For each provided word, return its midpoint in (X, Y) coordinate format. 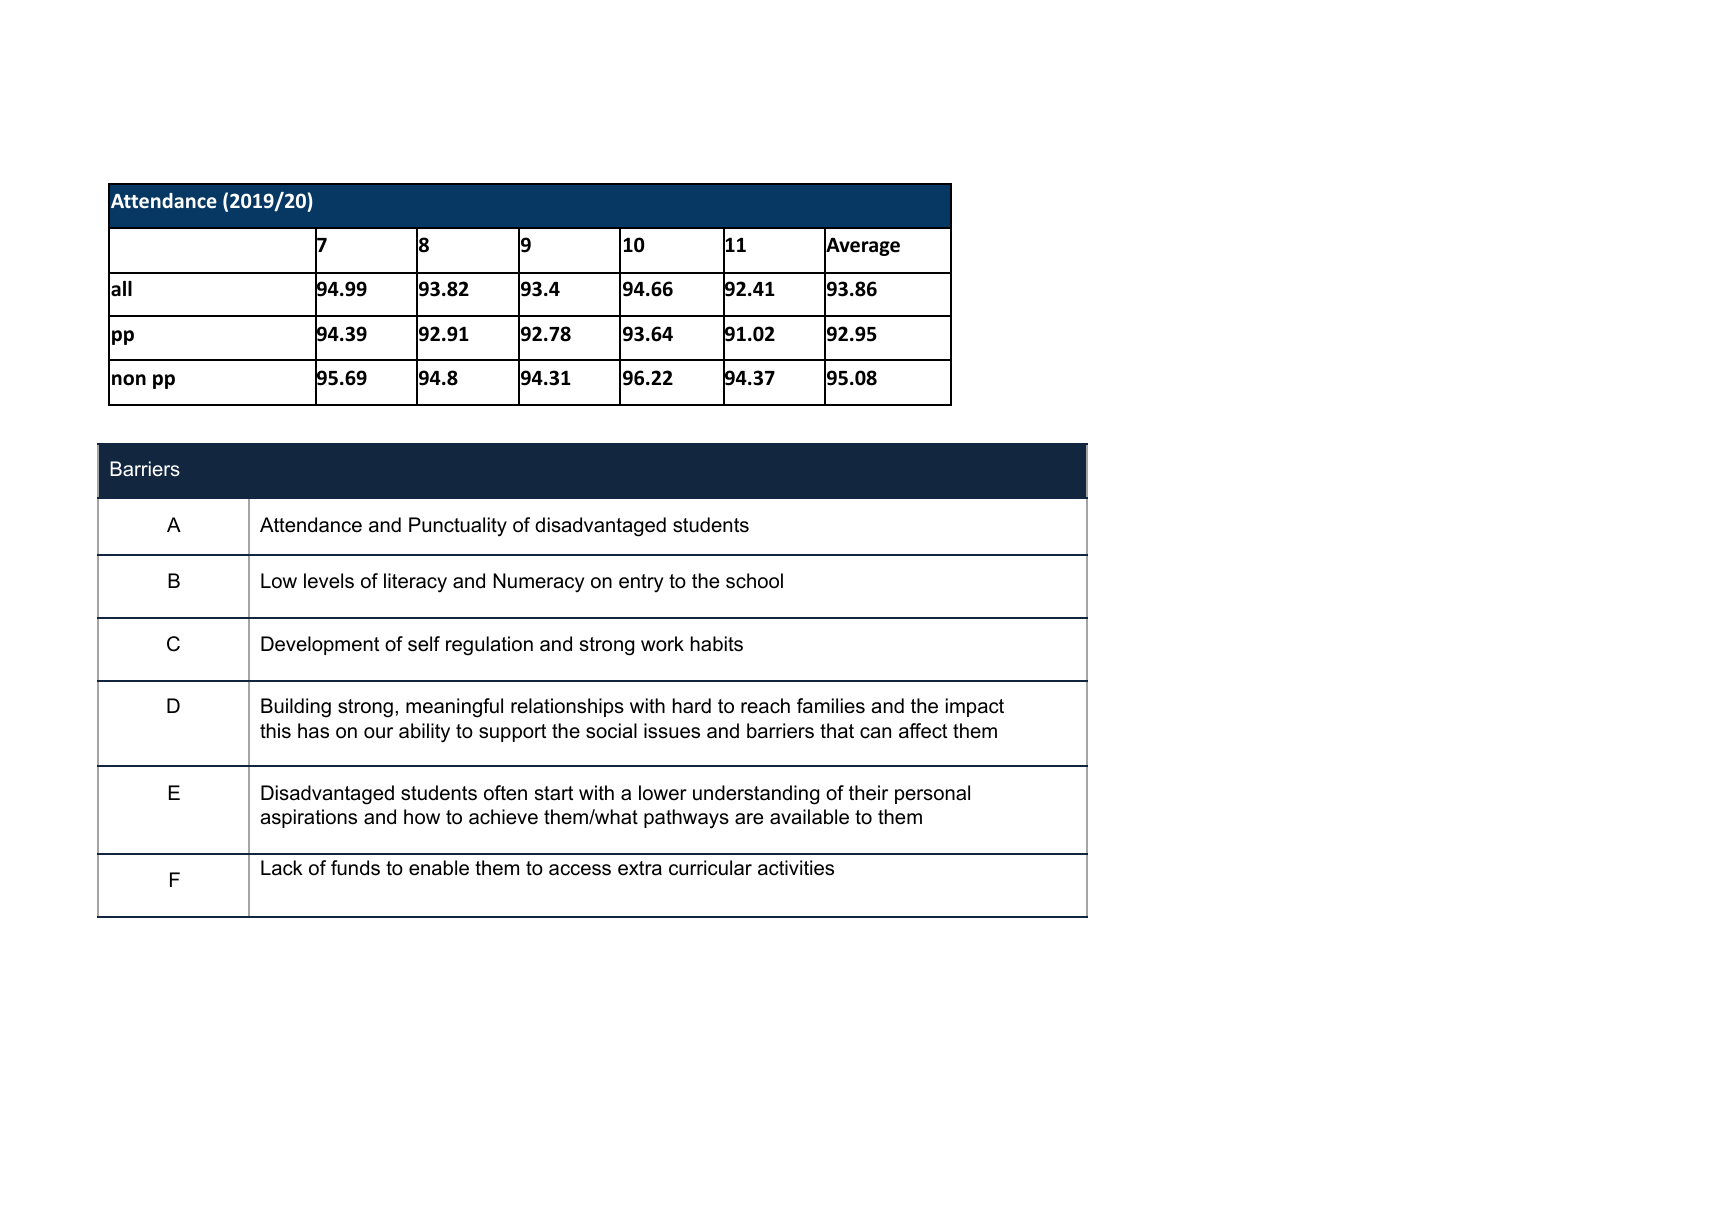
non (129, 380)
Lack (282, 868)
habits (717, 644)
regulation (489, 646)
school (754, 581)
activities (796, 868)
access (580, 870)
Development (320, 645)
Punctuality (458, 527)
